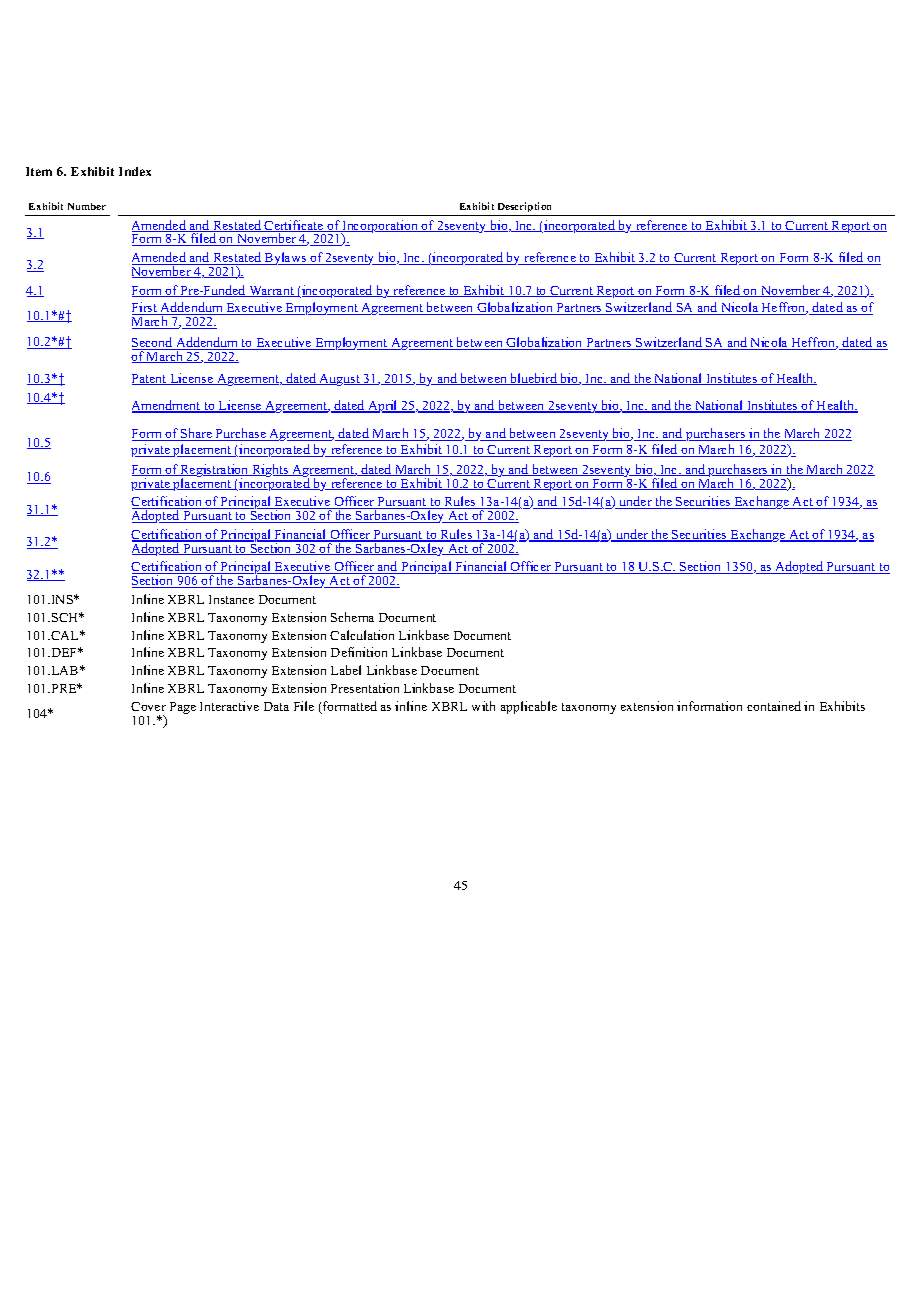 This image has width=924, height=1308. Describe the element at coordinates (381, 227) in the image. I see `Incorporation` at that location.
